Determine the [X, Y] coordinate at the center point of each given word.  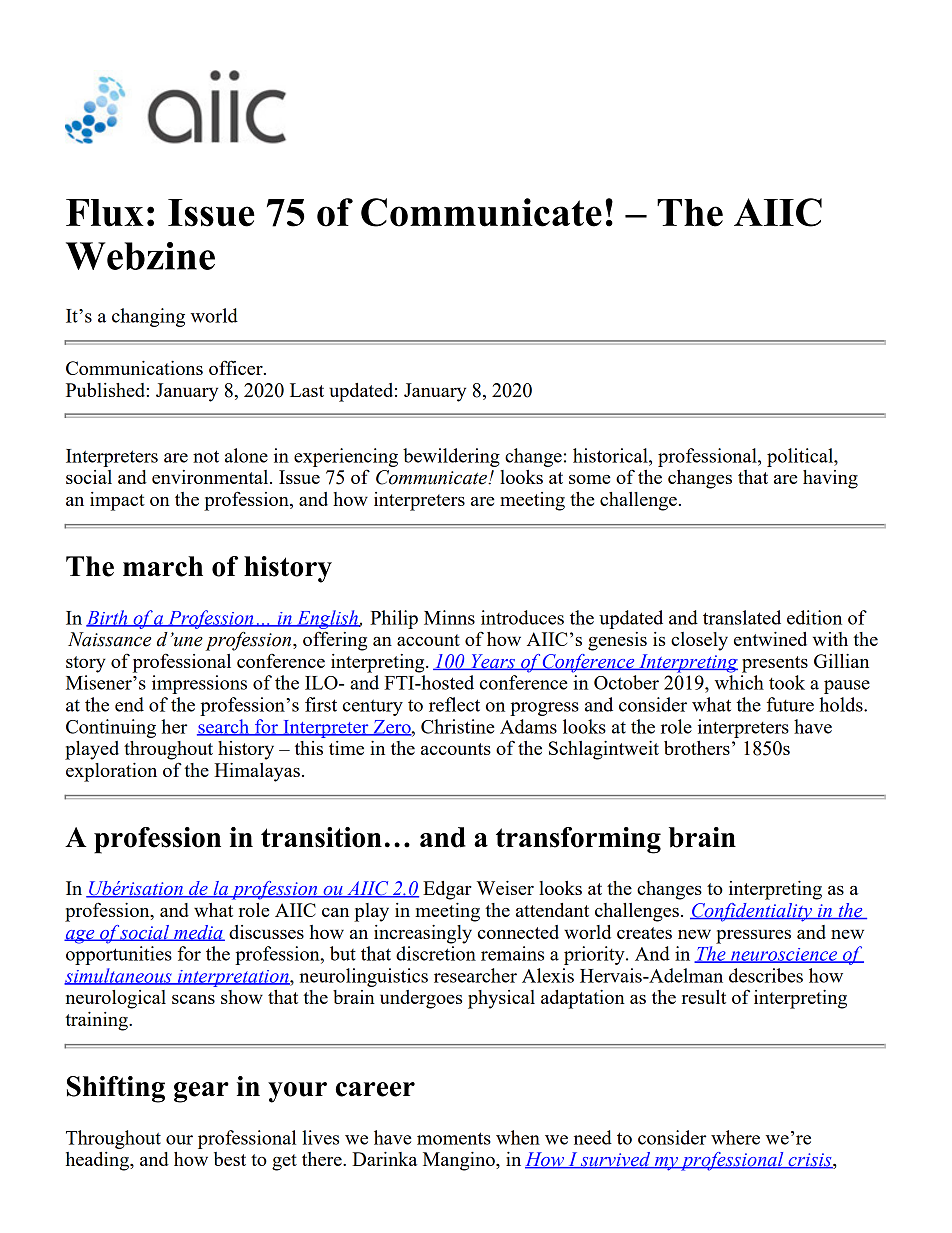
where [735, 1137]
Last [307, 390]
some [589, 479]
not [206, 456]
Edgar [447, 890]
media [198, 933]
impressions [199, 684]
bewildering [451, 457]
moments [454, 1138]
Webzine [140, 256]
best [230, 1159]
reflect [454, 704]
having [830, 479]
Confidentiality [752, 912]
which [739, 682]
